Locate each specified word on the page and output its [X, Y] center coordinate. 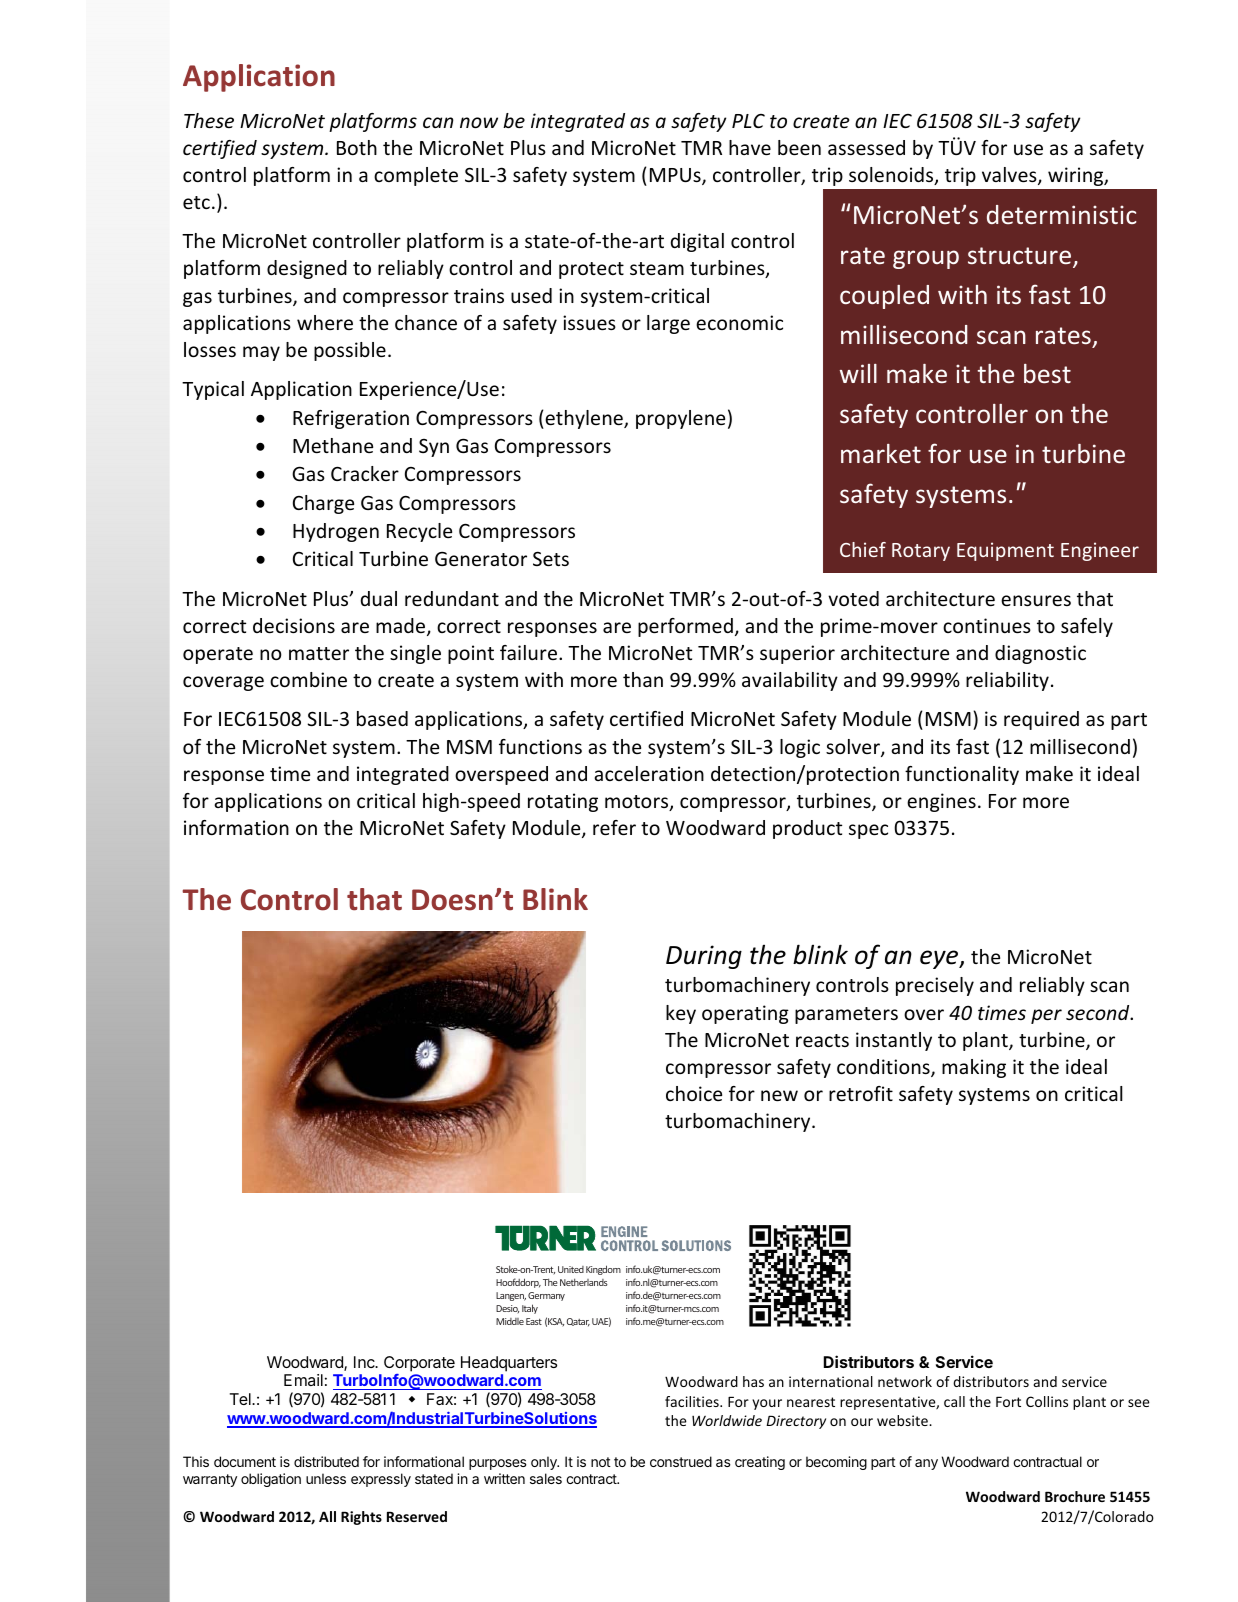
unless [326, 1478]
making [974, 1068]
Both [357, 147]
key [681, 1014]
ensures [1036, 600]
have [750, 147]
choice [694, 1093]
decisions [294, 625]
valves [1010, 176]
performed [685, 627]
